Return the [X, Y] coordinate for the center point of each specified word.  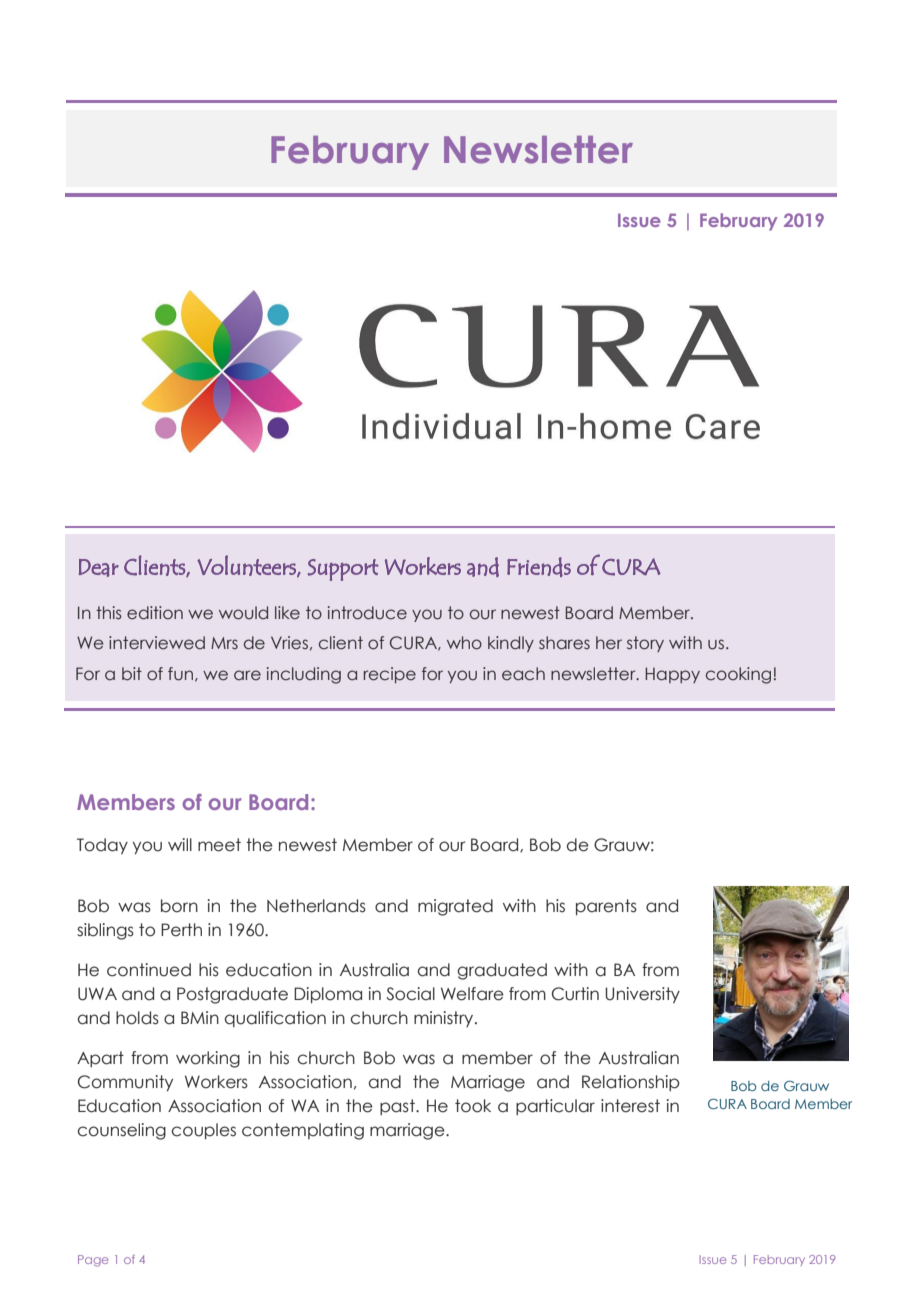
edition [155, 613]
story [645, 644]
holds [137, 1018]
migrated [455, 907]
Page [93, 1261]
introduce [367, 613]
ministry [445, 1019]
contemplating [303, 1131]
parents [606, 907]
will [180, 844]
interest [630, 1106]
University [642, 995]
